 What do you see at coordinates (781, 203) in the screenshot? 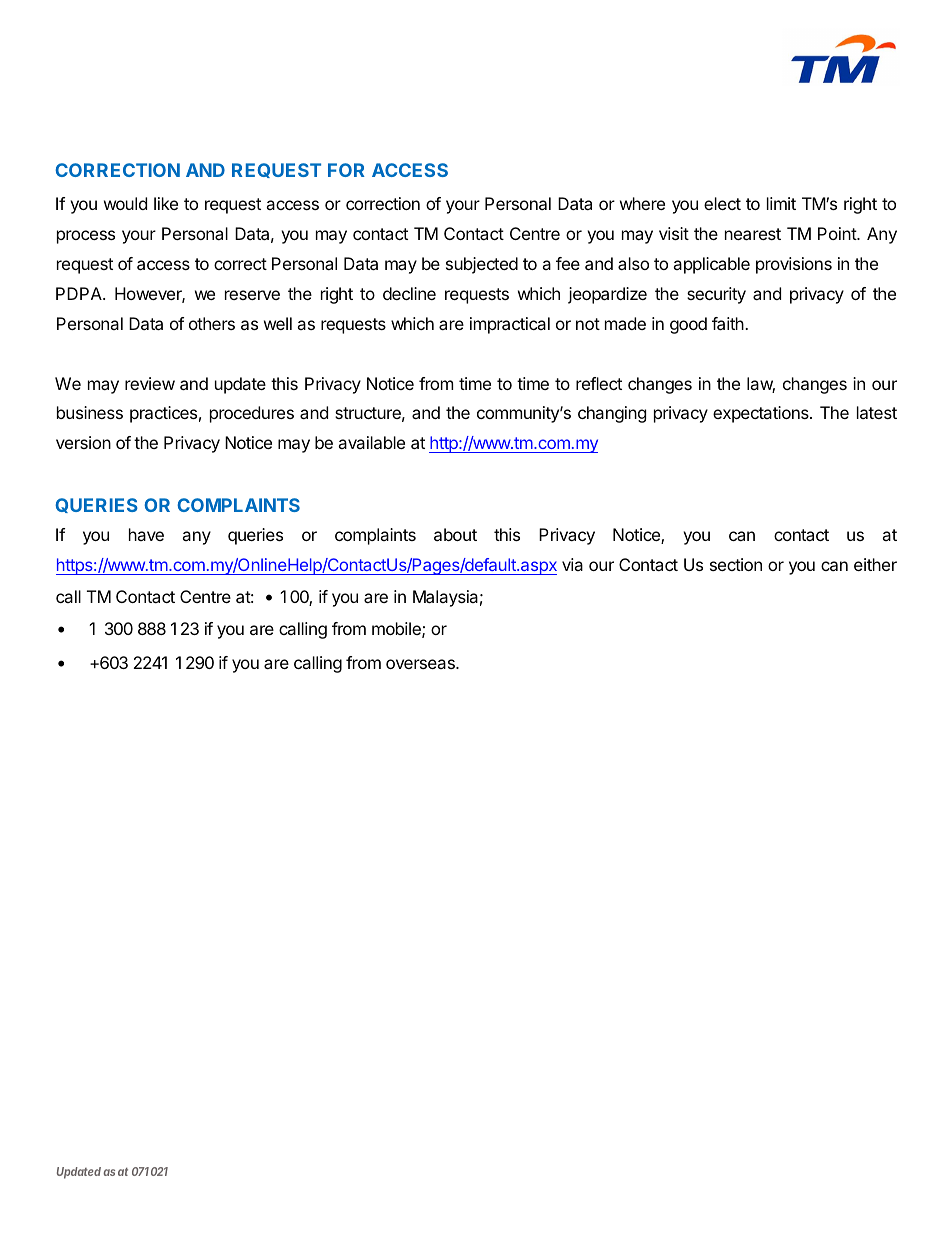
I see `limit` at bounding box center [781, 203].
